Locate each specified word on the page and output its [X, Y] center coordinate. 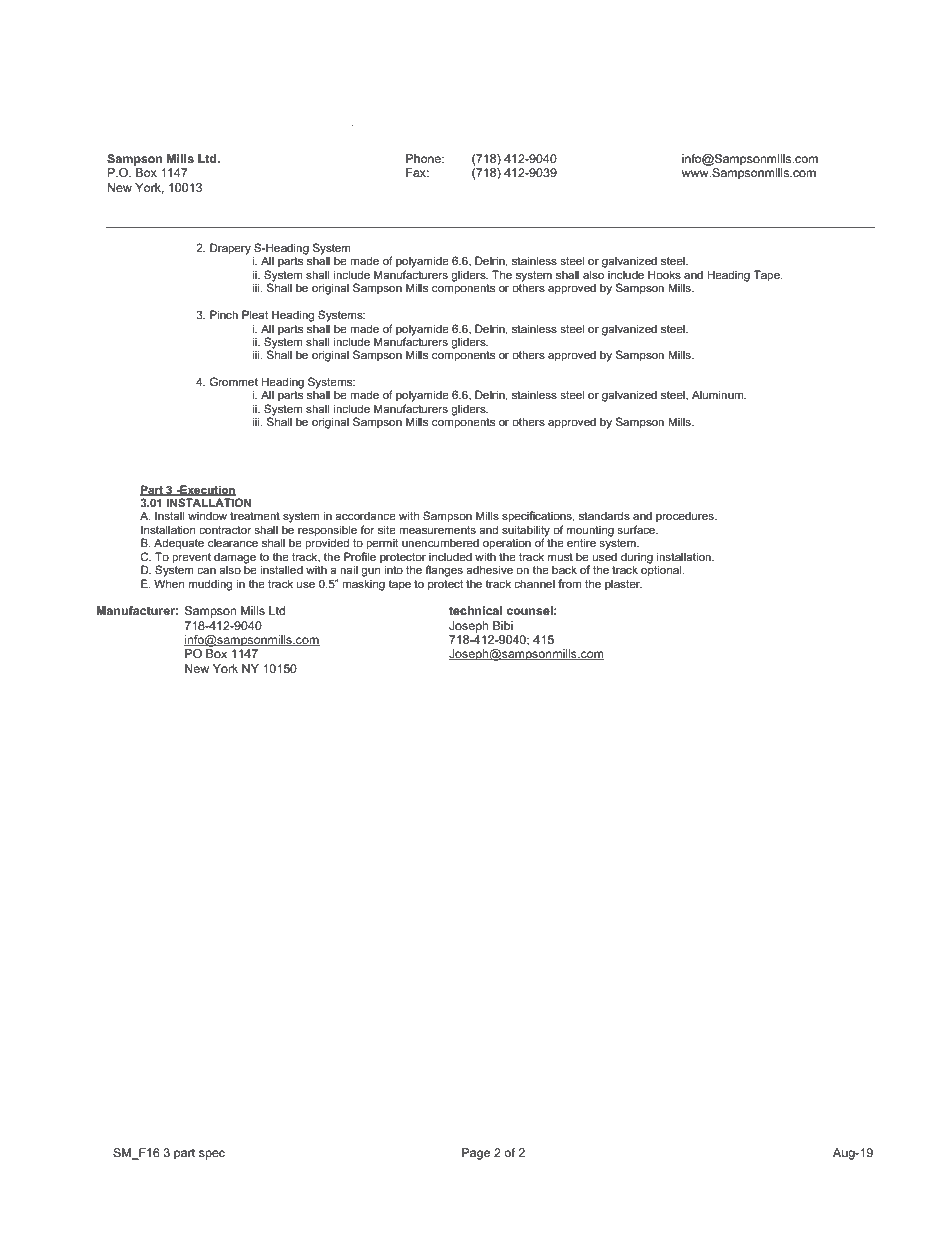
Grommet [234, 381]
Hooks [664, 274]
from [569, 583]
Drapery [230, 249]
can [206, 571]
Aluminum [719, 394]
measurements [437, 530]
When [169, 583]
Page [476, 1154]
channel [534, 583]
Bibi [503, 625]
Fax [417, 172]
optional [662, 571]
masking [363, 585]
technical [475, 610]
